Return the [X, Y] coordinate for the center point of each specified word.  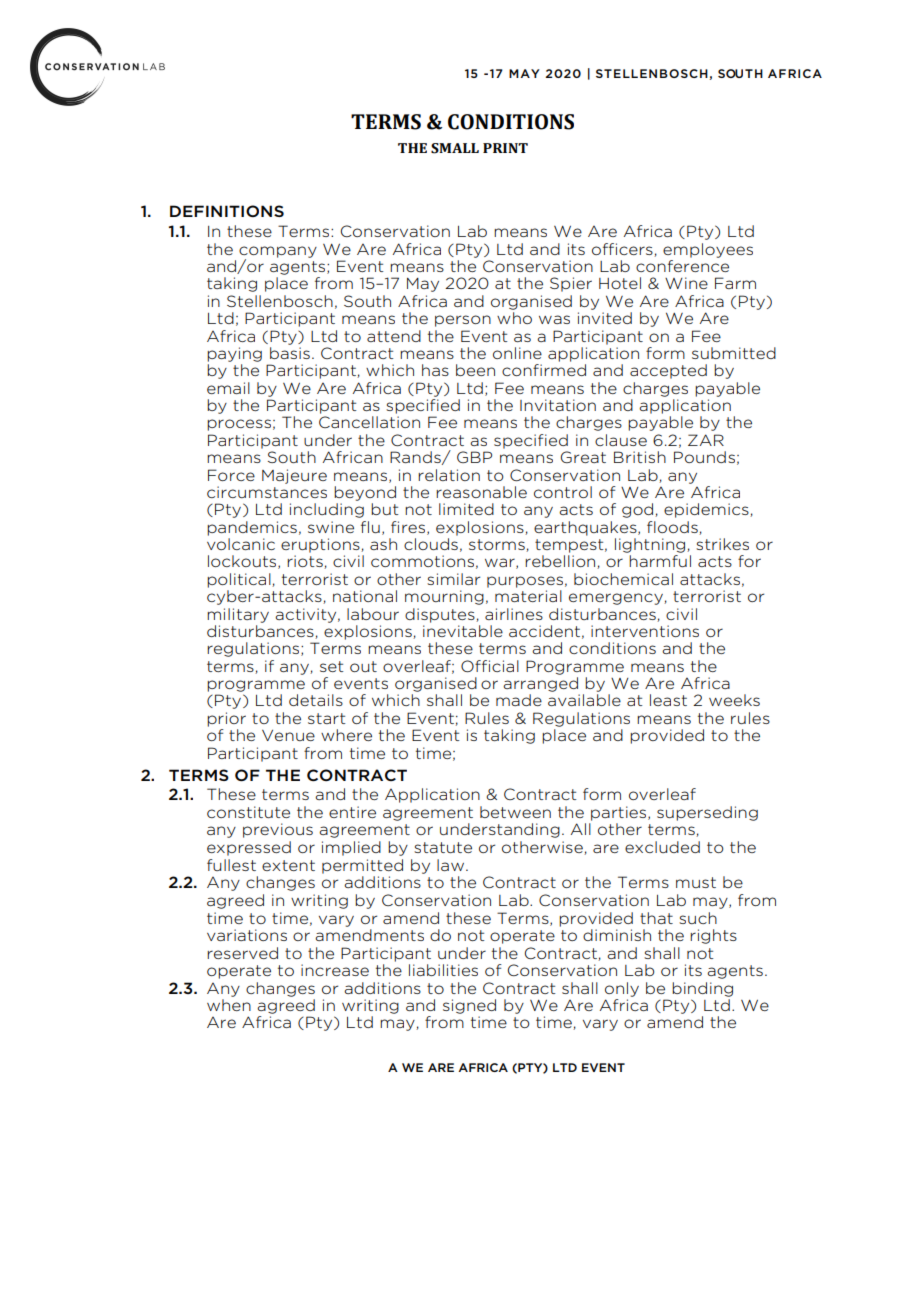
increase [335, 970]
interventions [645, 631]
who [514, 318]
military [238, 615]
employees [708, 250]
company [278, 253]
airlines [514, 614]
